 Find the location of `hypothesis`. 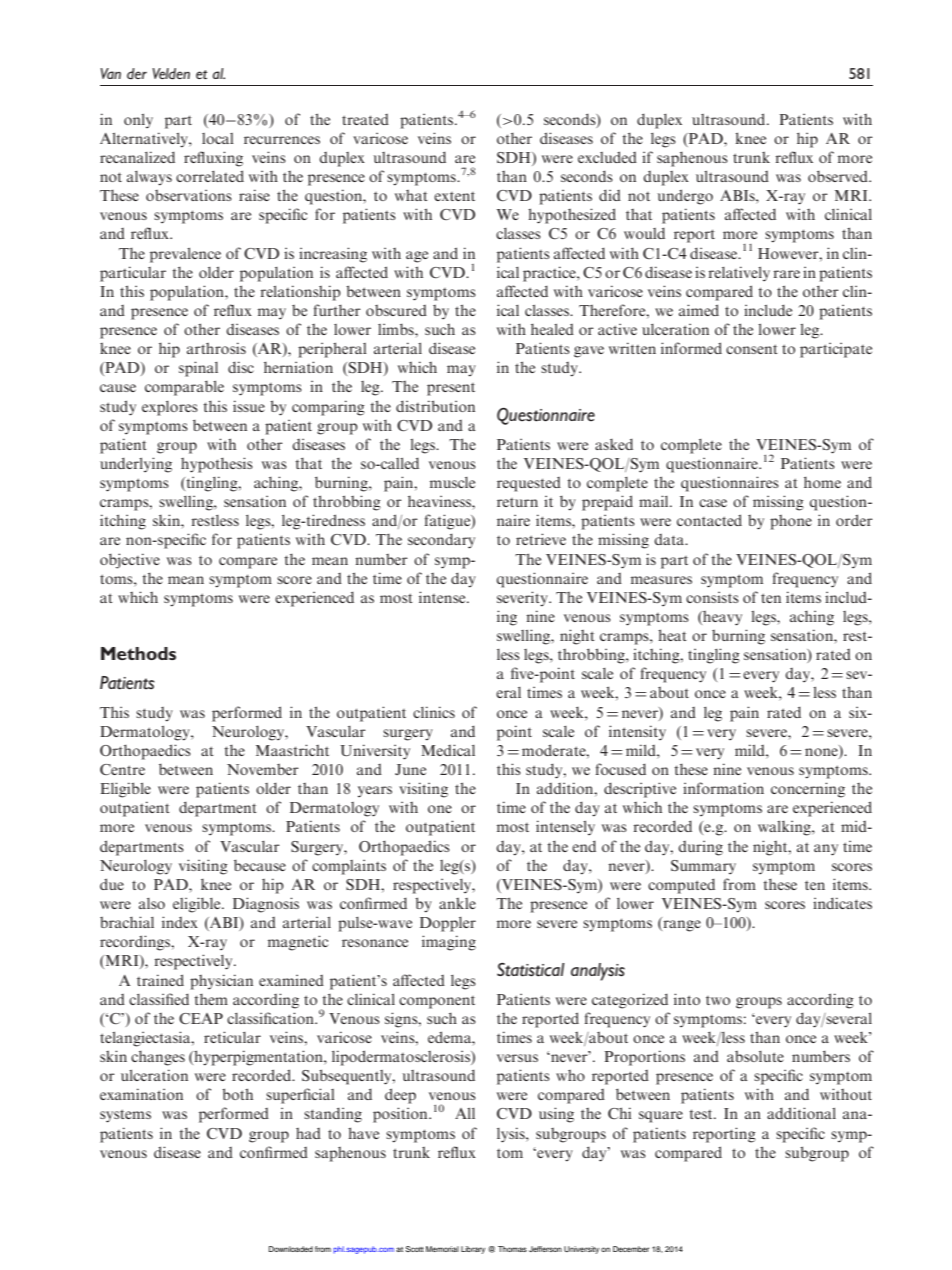

hypothesis is located at coordinates (217, 465).
